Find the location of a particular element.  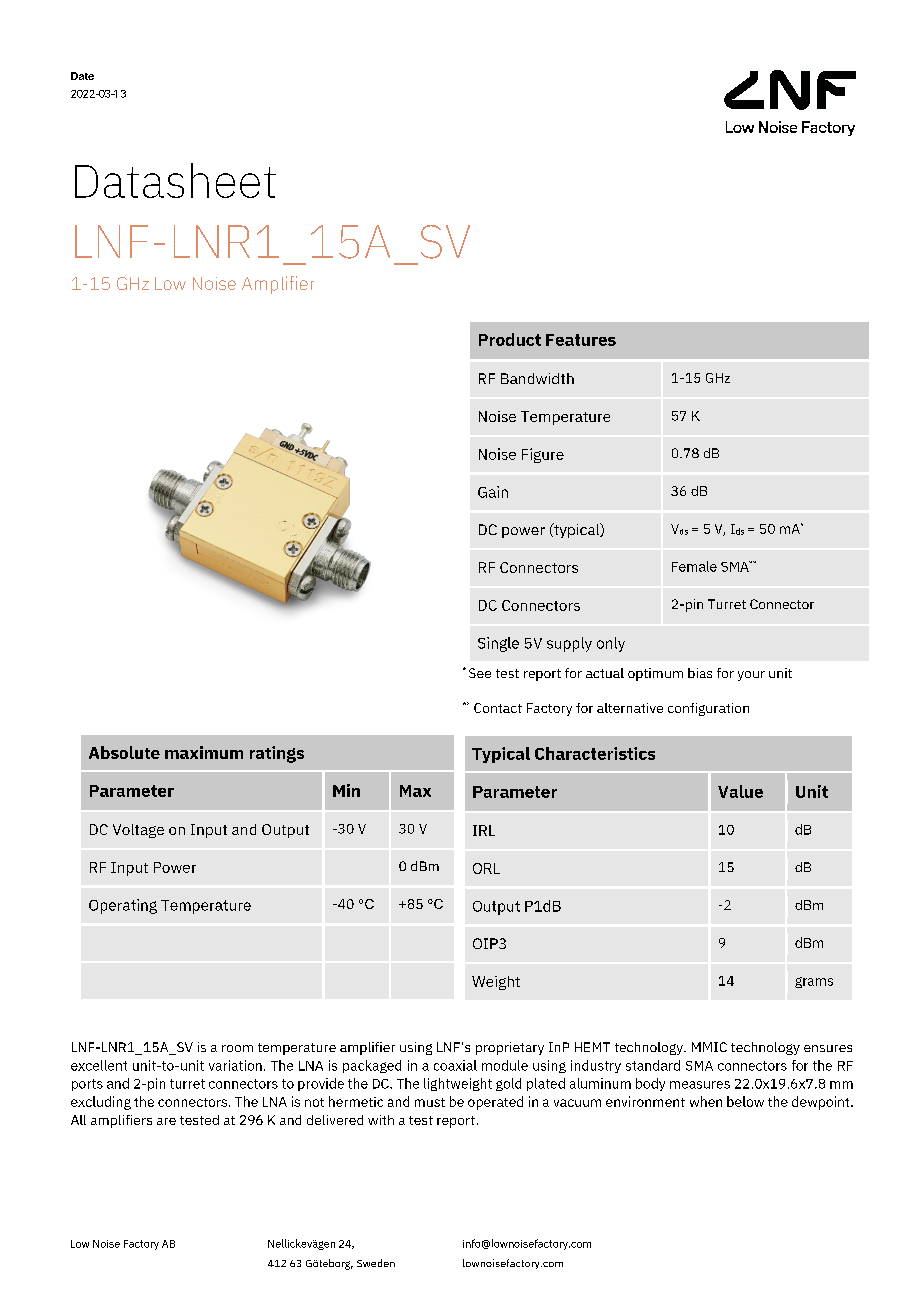

grams is located at coordinates (814, 982).
